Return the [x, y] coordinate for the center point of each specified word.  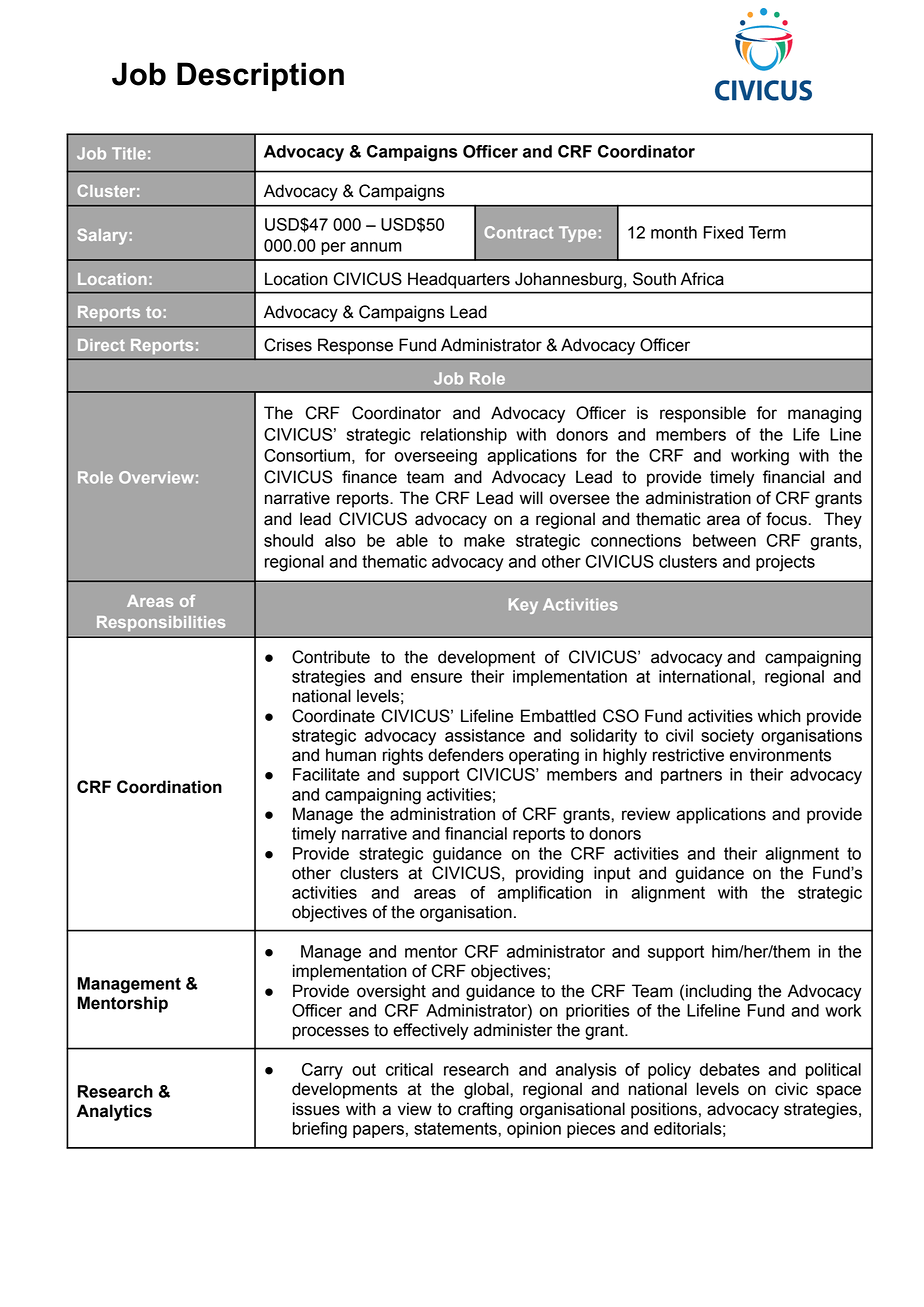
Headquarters [459, 280]
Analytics [114, 1112]
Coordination [169, 787]
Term [767, 232]
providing [549, 874]
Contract [519, 232]
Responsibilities [161, 623]
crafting [485, 1110]
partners [691, 776]
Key [523, 606]
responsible [703, 414]
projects [785, 563]
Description [260, 76]
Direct [101, 345]
